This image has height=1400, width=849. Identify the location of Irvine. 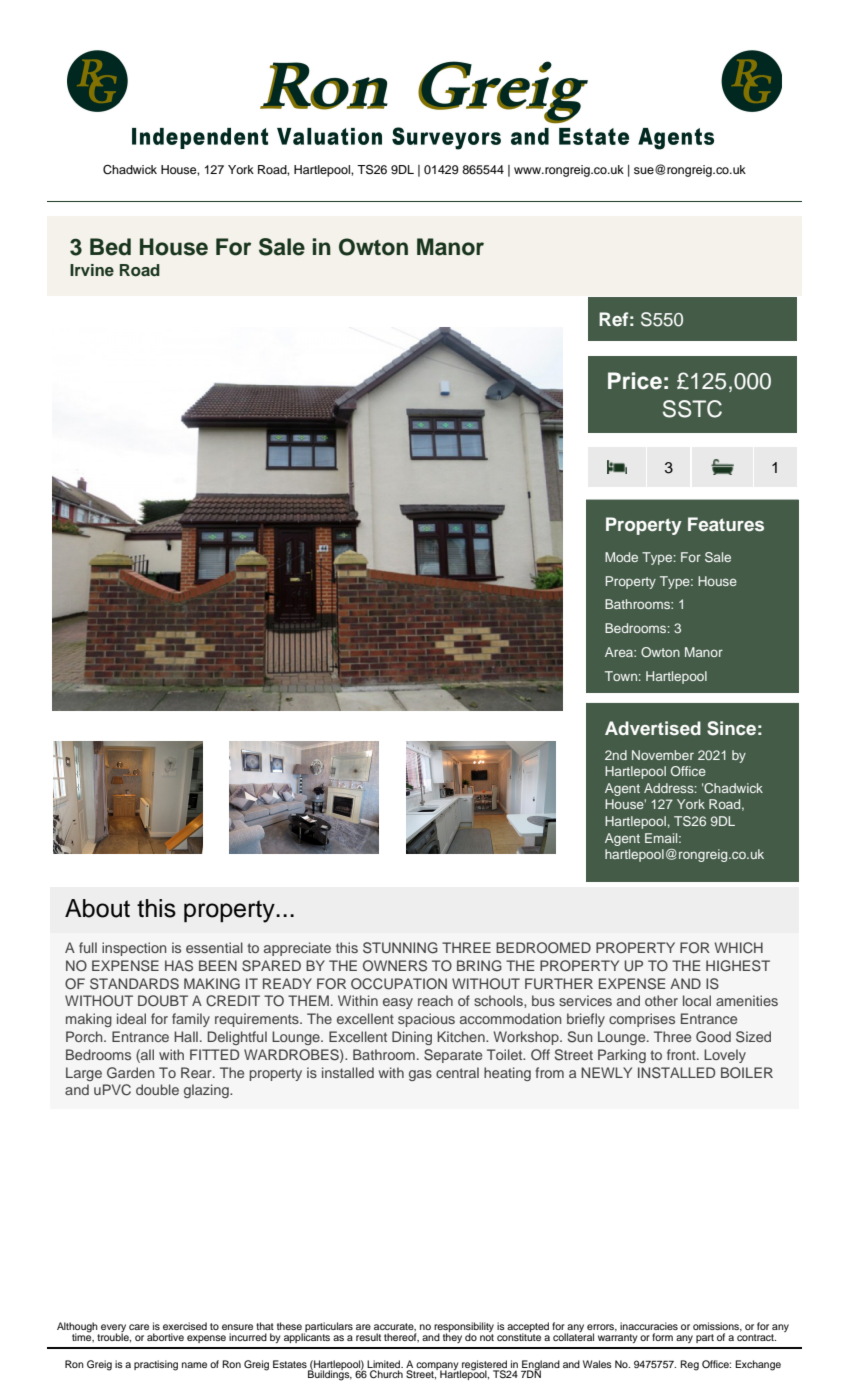
(92, 270).
